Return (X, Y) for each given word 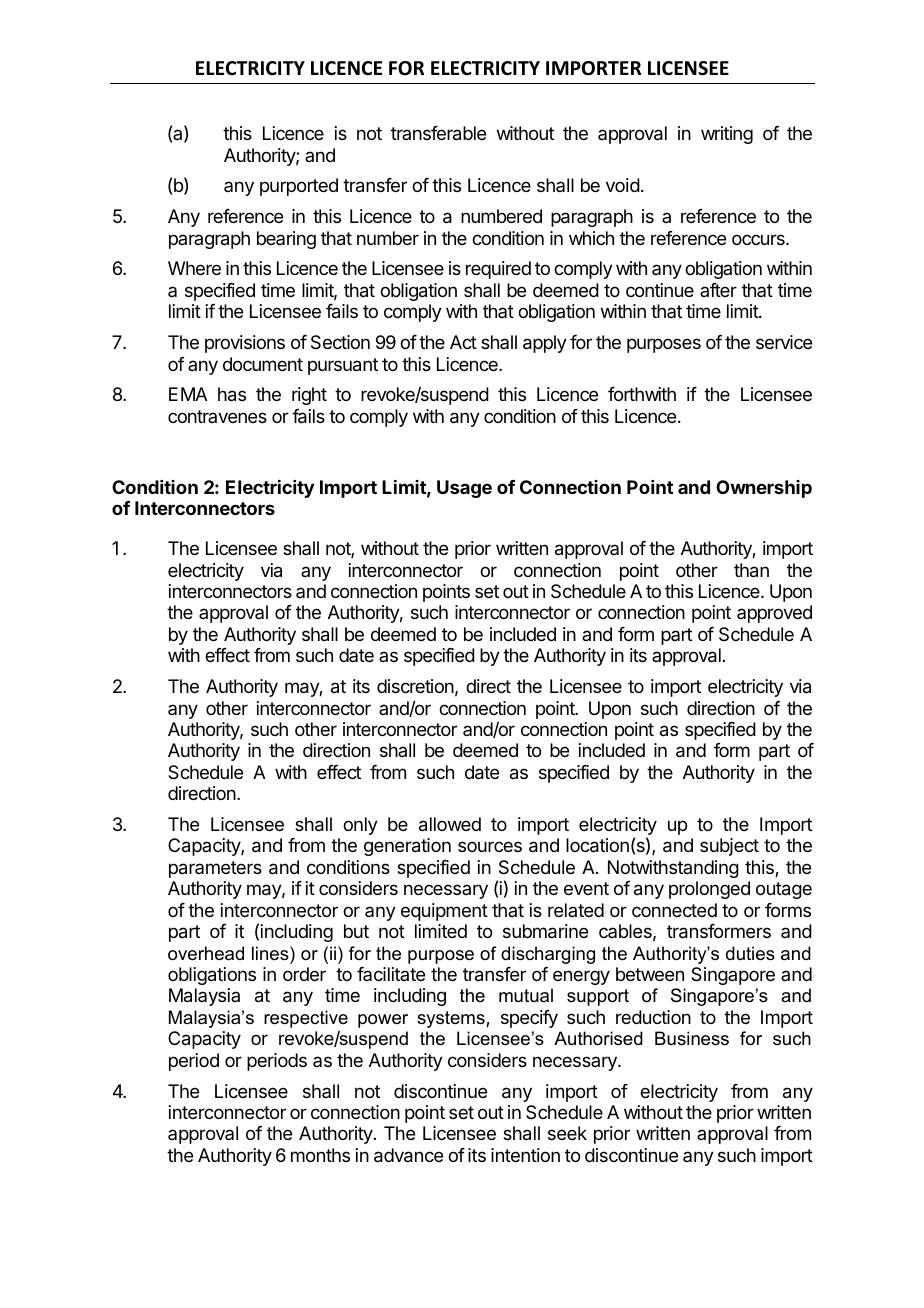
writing (727, 135)
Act (463, 342)
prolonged (709, 890)
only (360, 826)
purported (299, 187)
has (232, 394)
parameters (215, 869)
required (498, 270)
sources (490, 846)
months (320, 1155)
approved (774, 614)
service (784, 342)
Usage (464, 489)
